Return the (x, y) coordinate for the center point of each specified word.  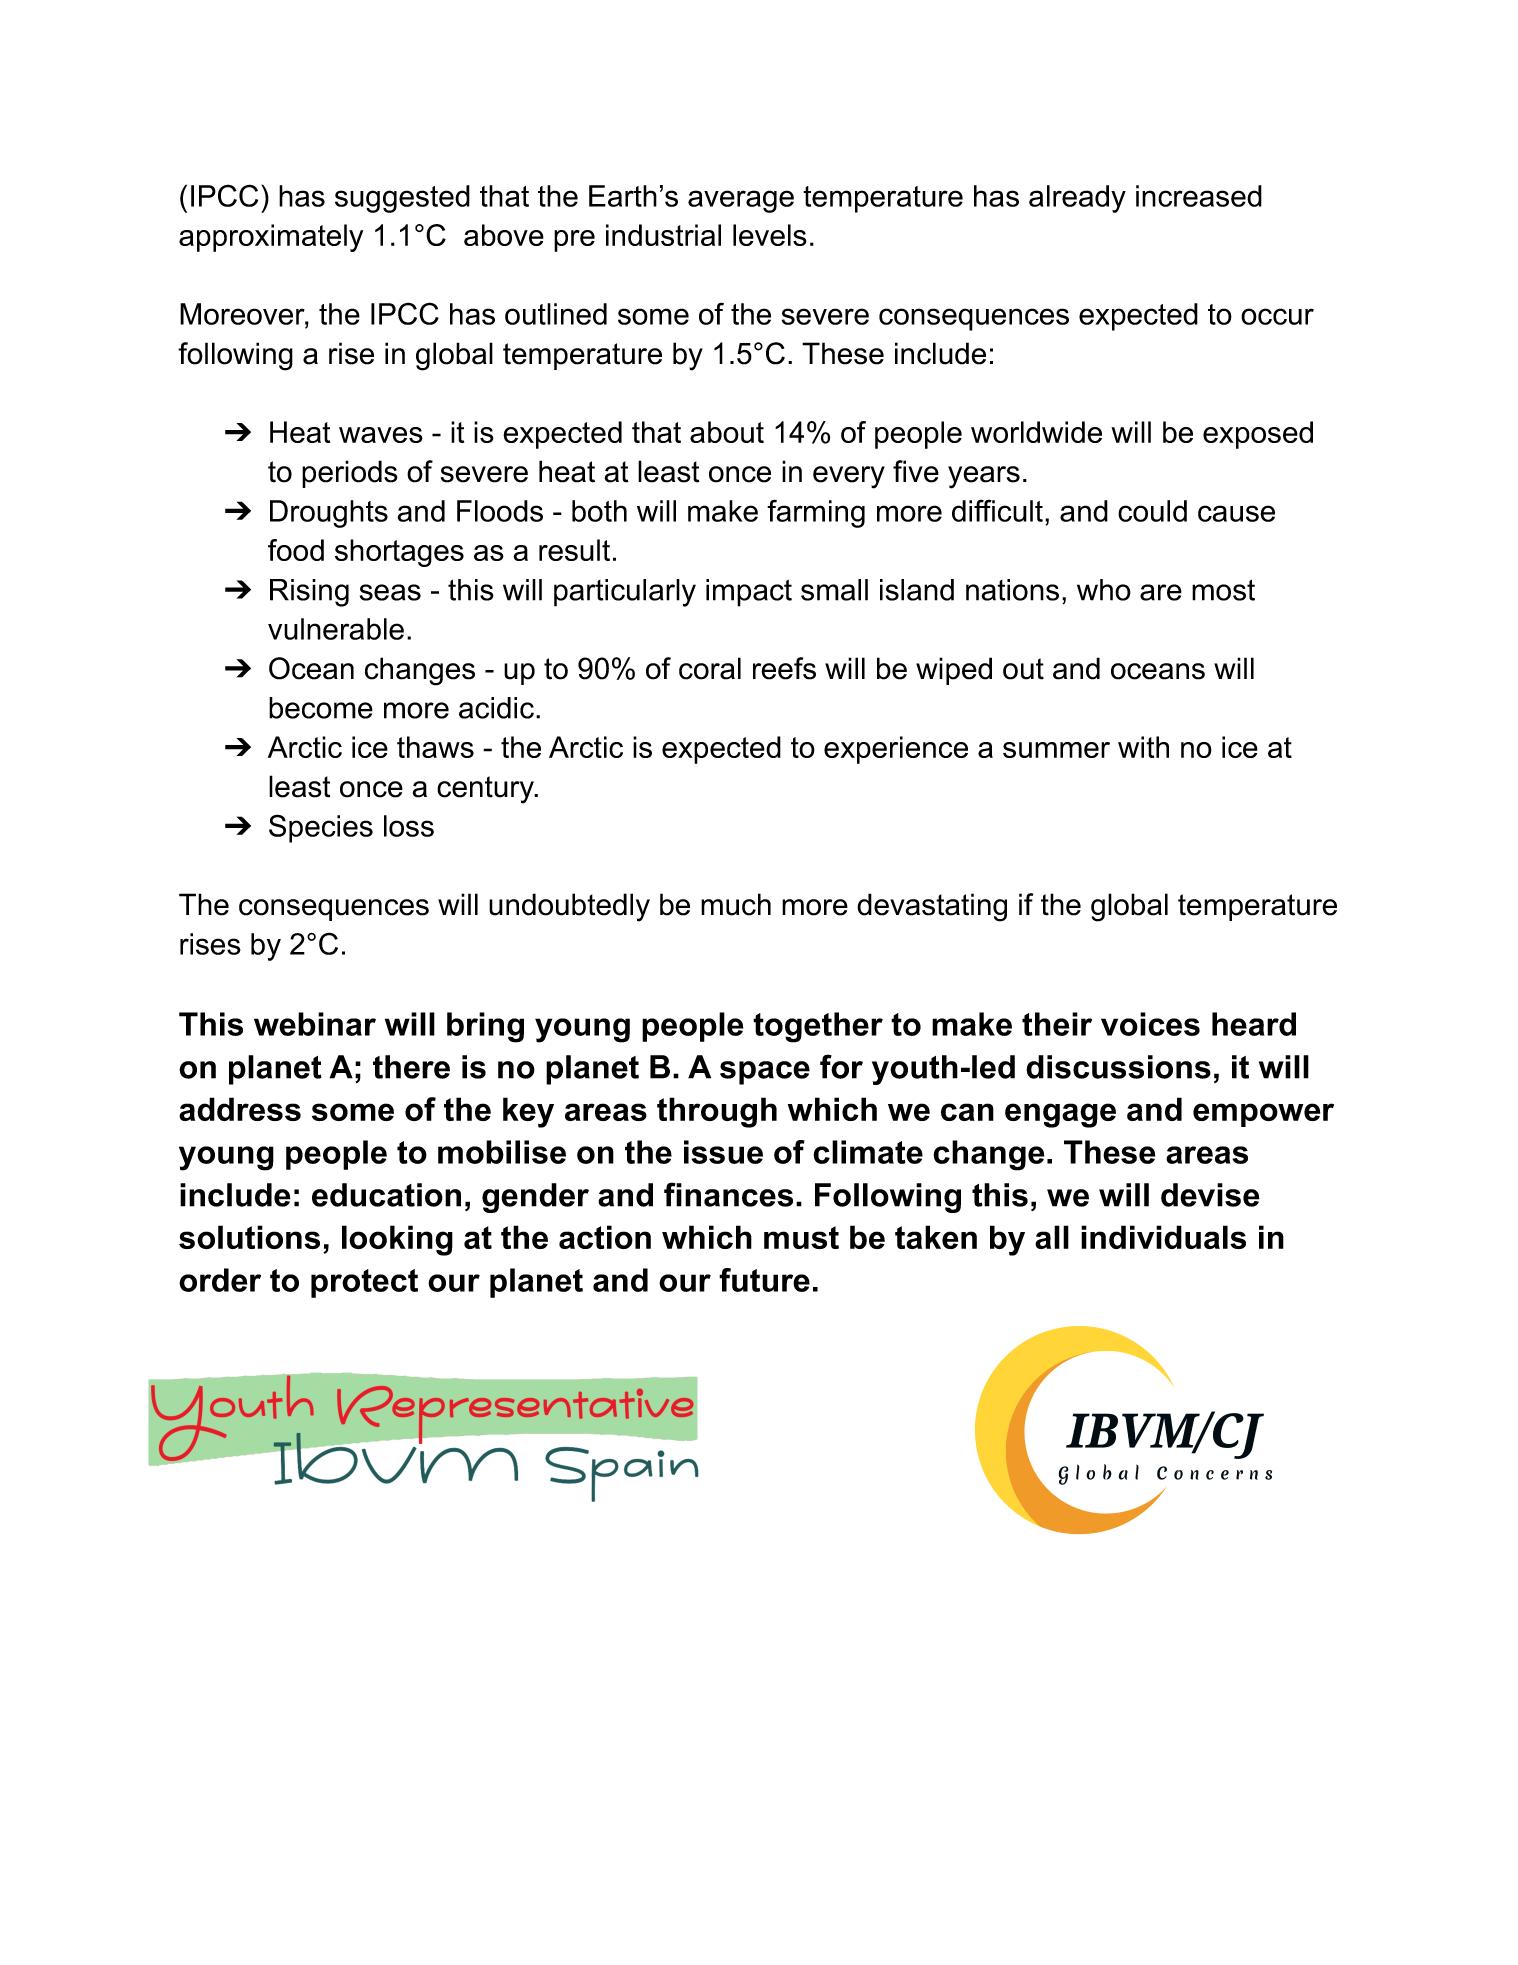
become (321, 708)
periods (350, 474)
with (1143, 747)
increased (1199, 196)
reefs (784, 668)
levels (770, 235)
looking (397, 1240)
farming (816, 513)
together (818, 1027)
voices (1150, 1024)
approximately (271, 238)
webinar (315, 1024)
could (1152, 511)
